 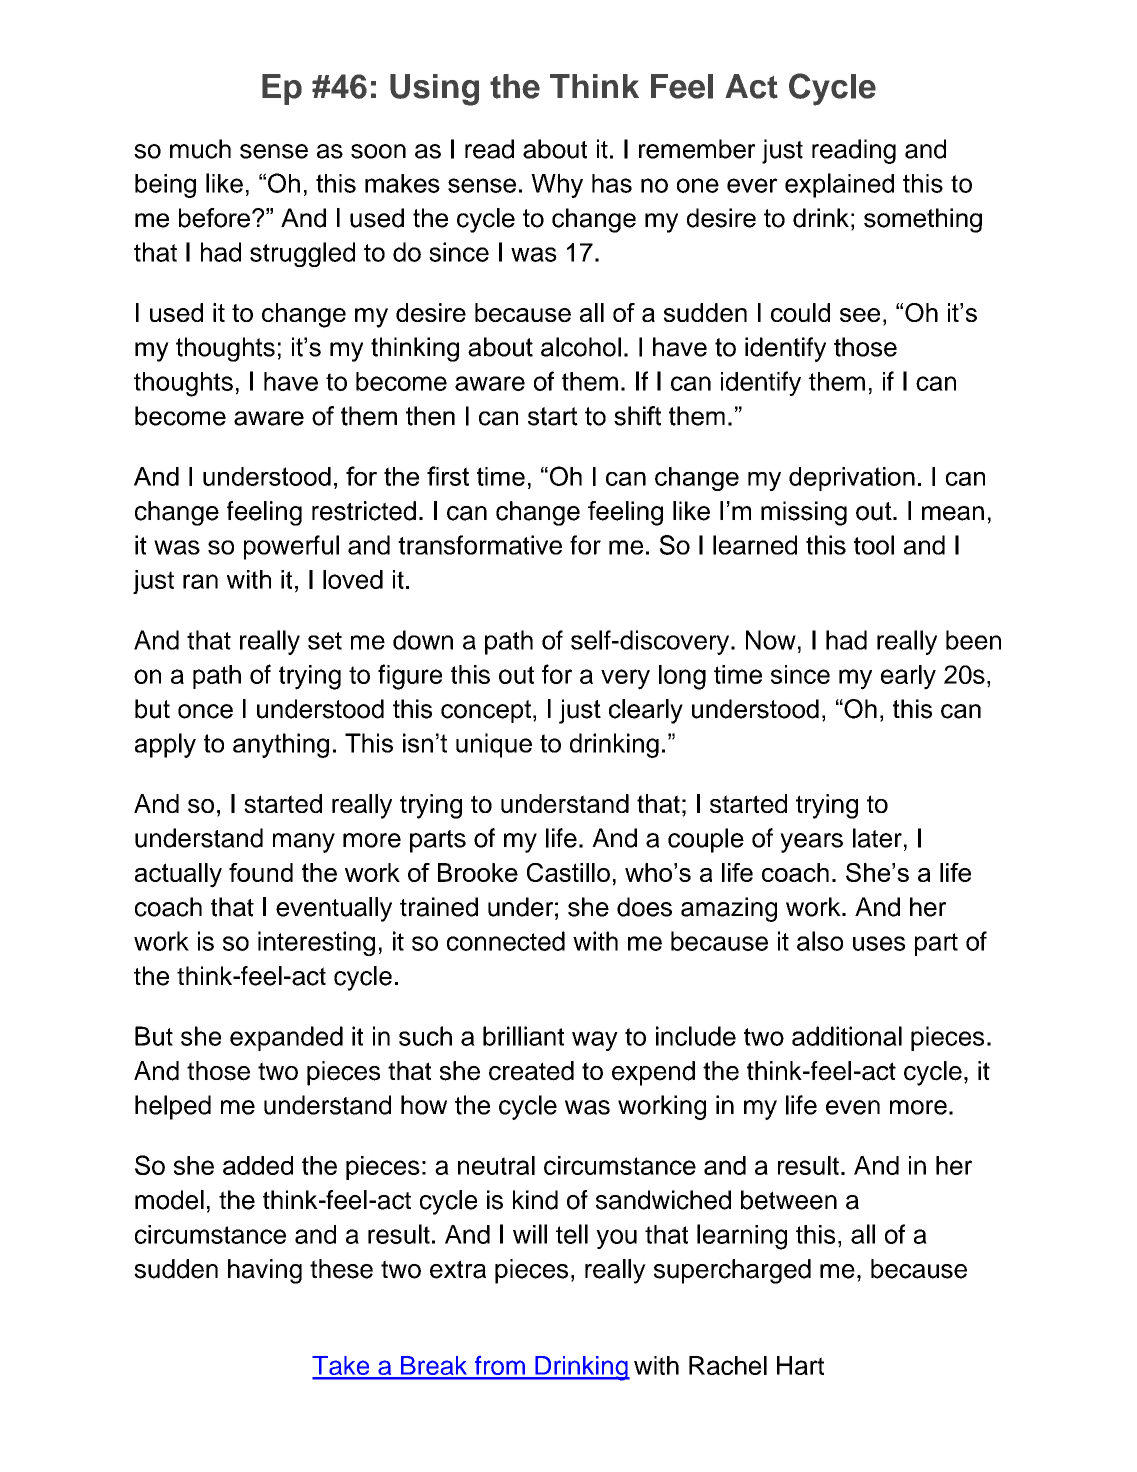 What do you see at coordinates (200, 149) in the document?
I see `much` at bounding box center [200, 149].
